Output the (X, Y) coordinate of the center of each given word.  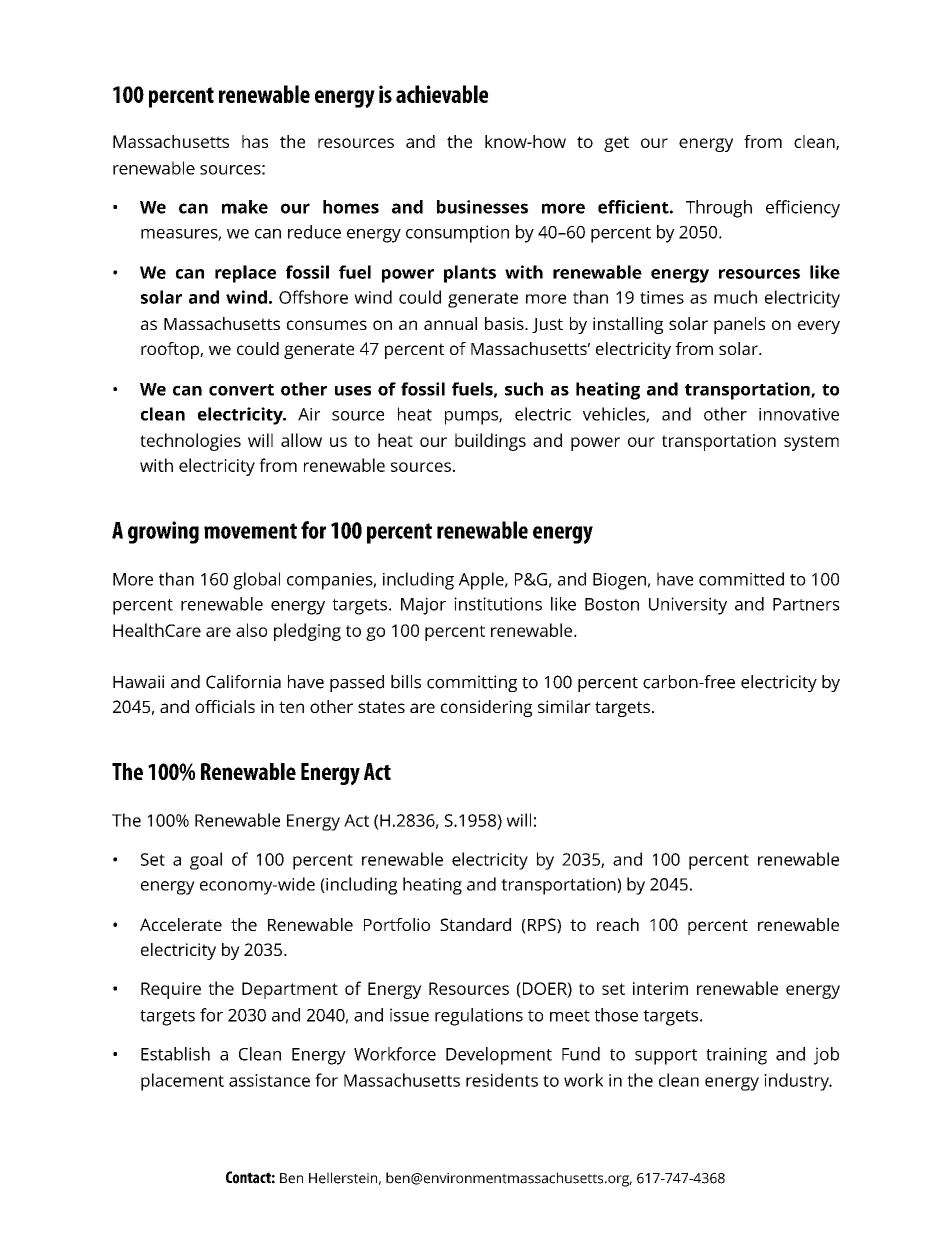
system (811, 443)
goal (206, 861)
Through (719, 209)
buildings (490, 442)
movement (250, 531)
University (688, 606)
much (735, 297)
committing (472, 683)
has (255, 141)
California (243, 682)
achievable (442, 94)
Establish (175, 1054)
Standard (475, 924)
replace (245, 274)
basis (505, 323)
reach (618, 924)
